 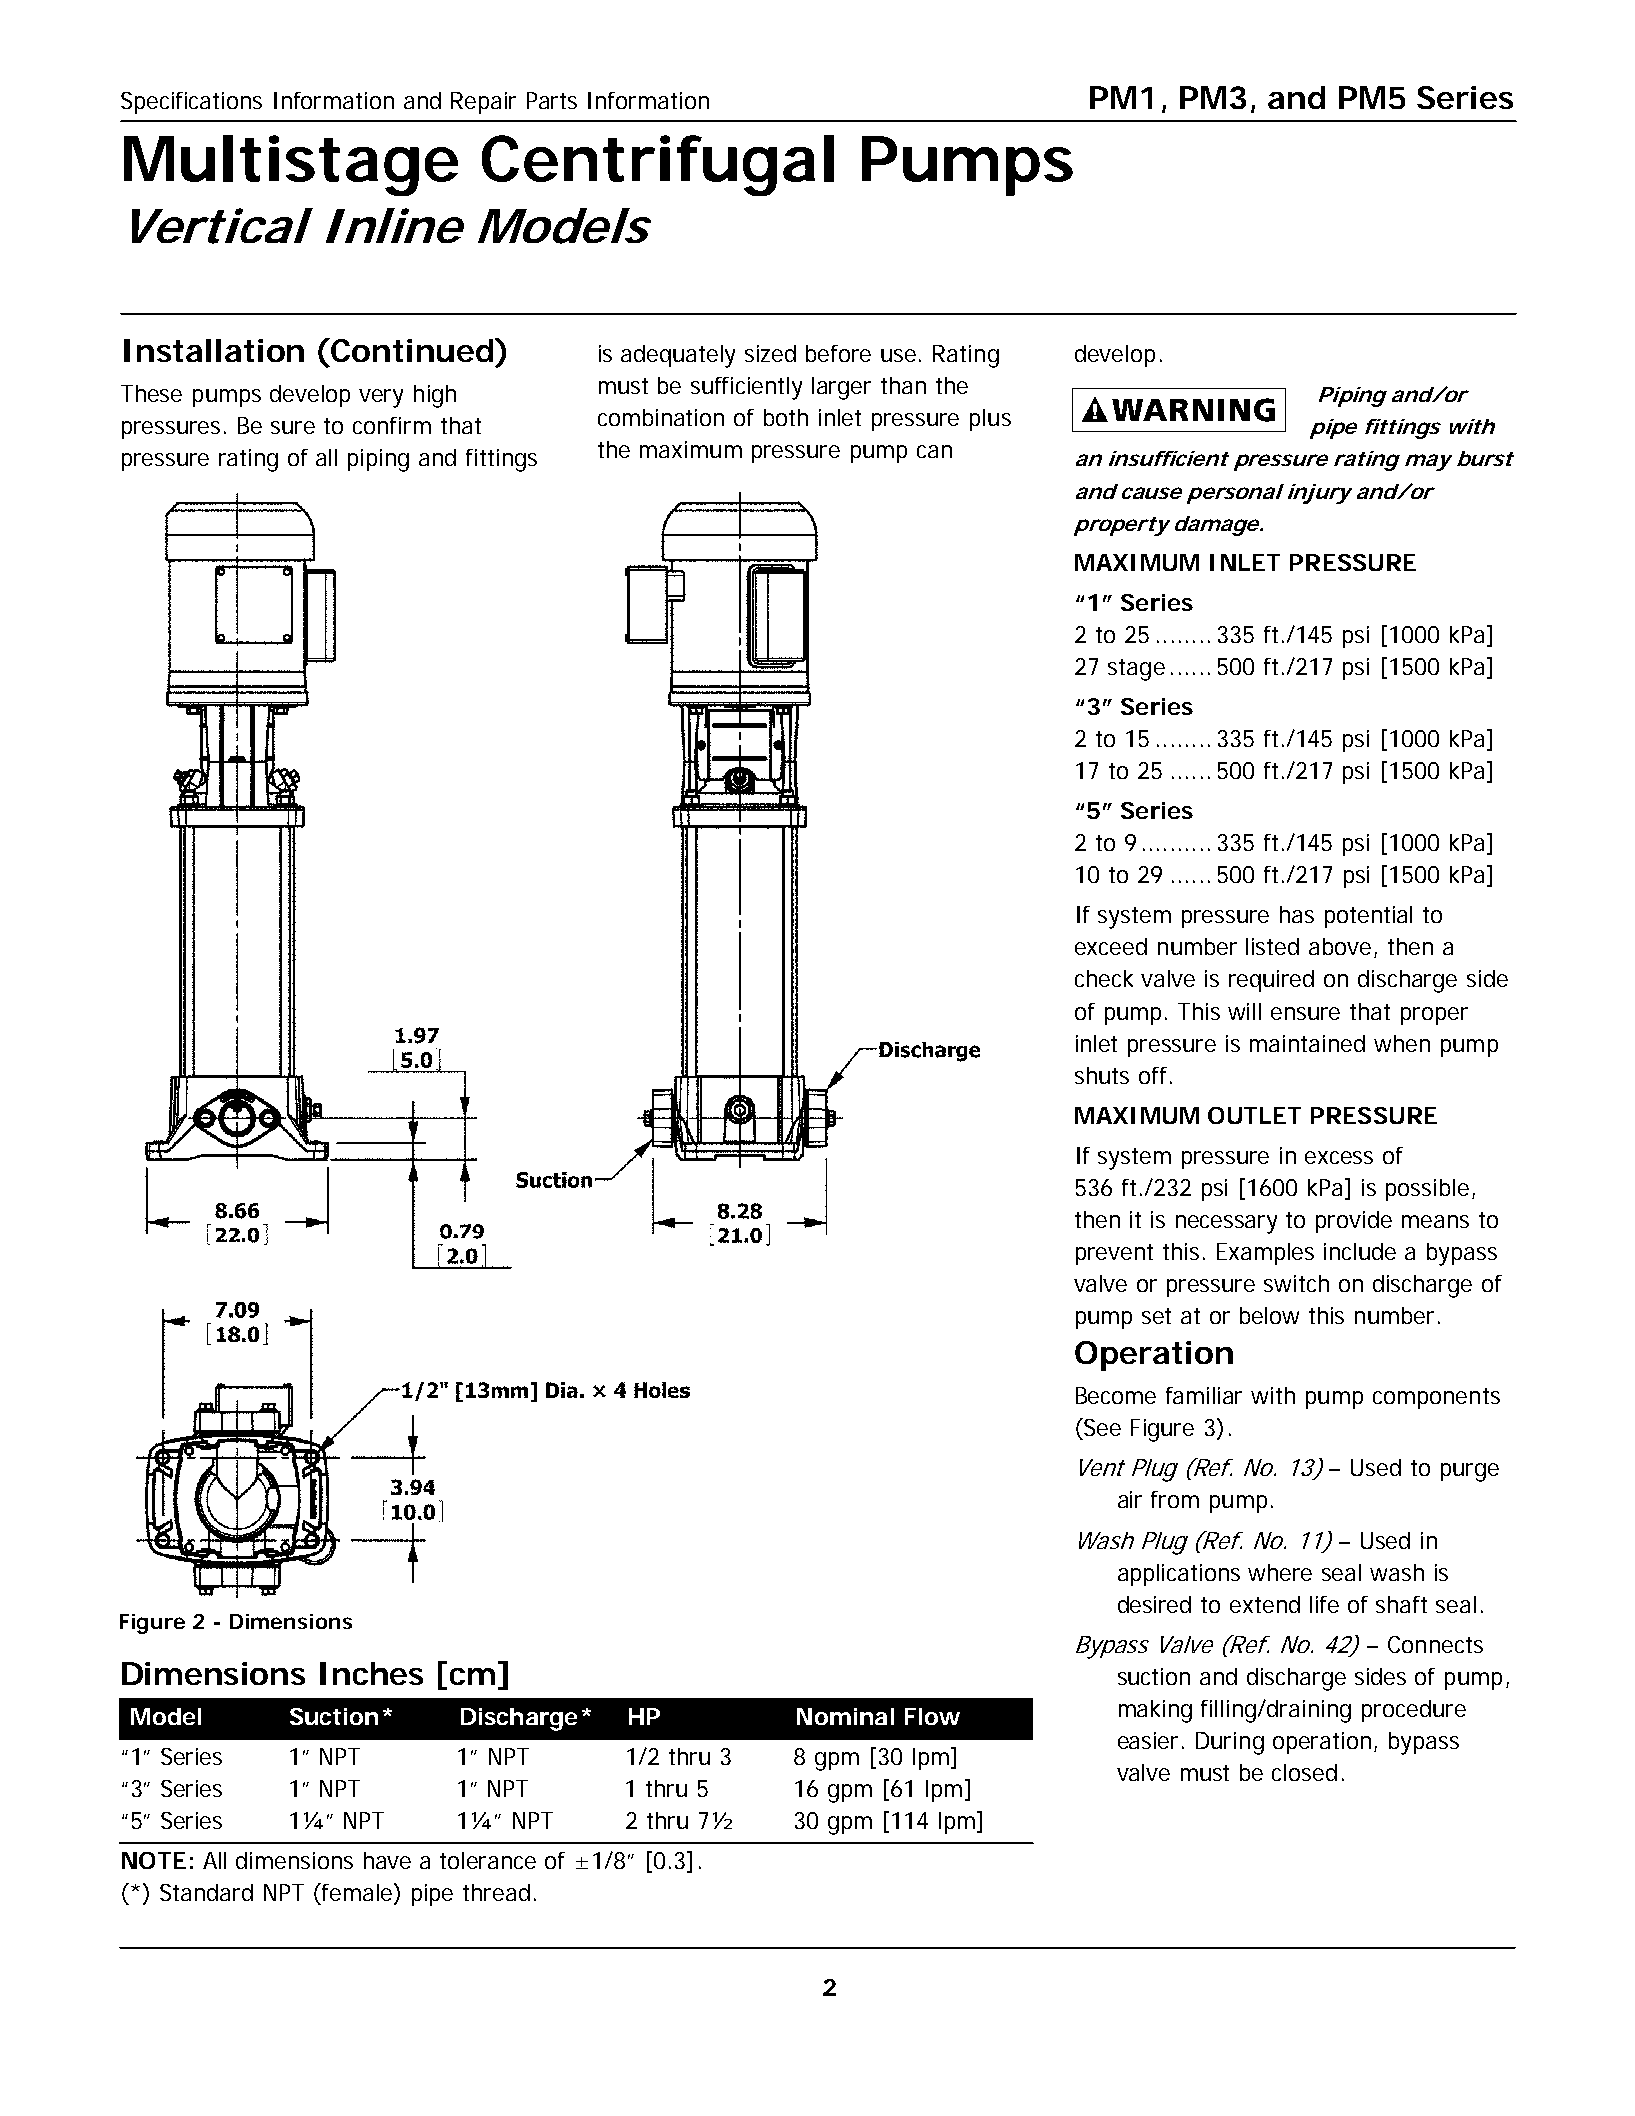 I want to click on larger, so click(x=841, y=388).
